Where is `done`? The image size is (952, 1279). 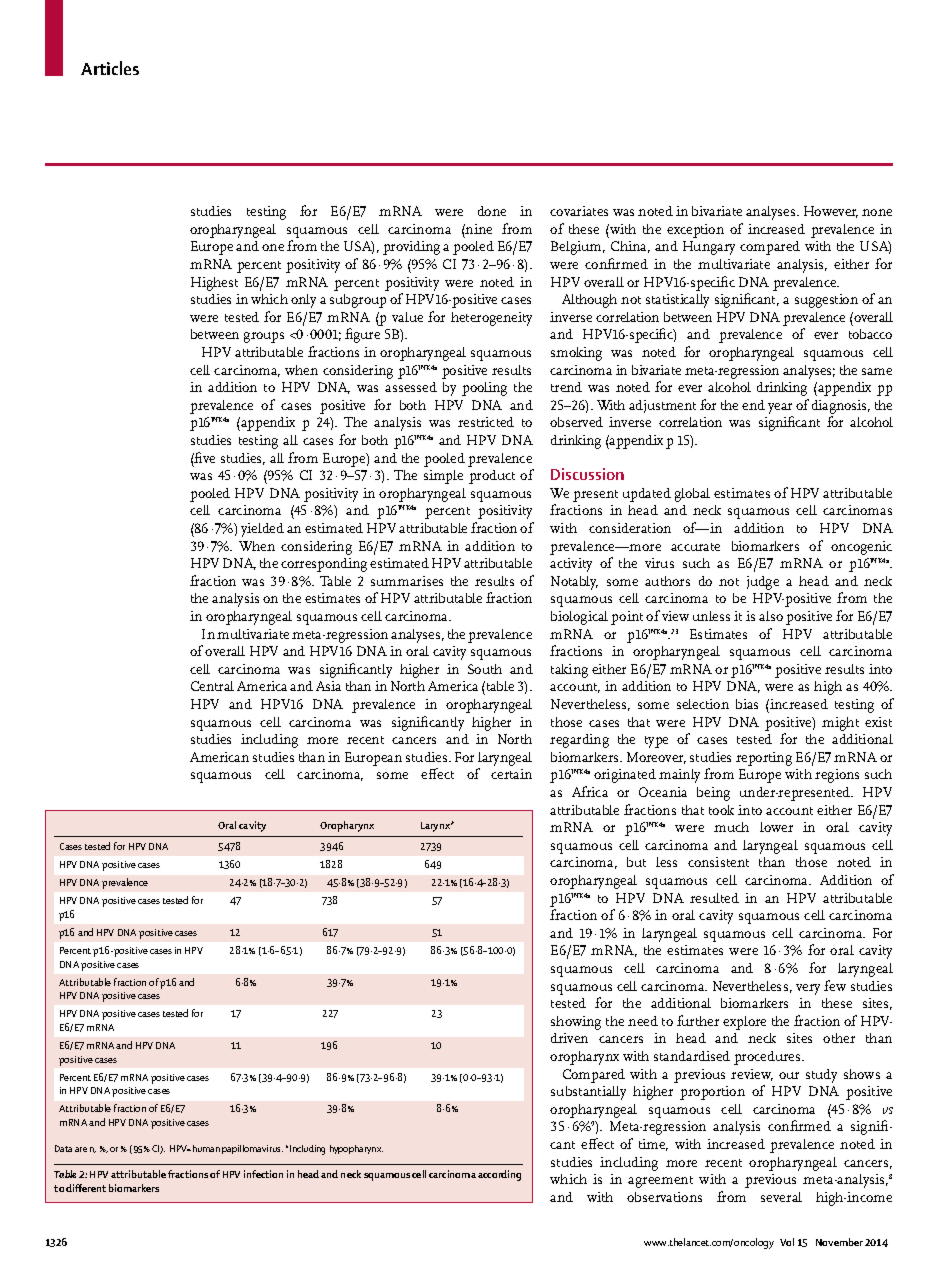 done is located at coordinates (492, 211).
